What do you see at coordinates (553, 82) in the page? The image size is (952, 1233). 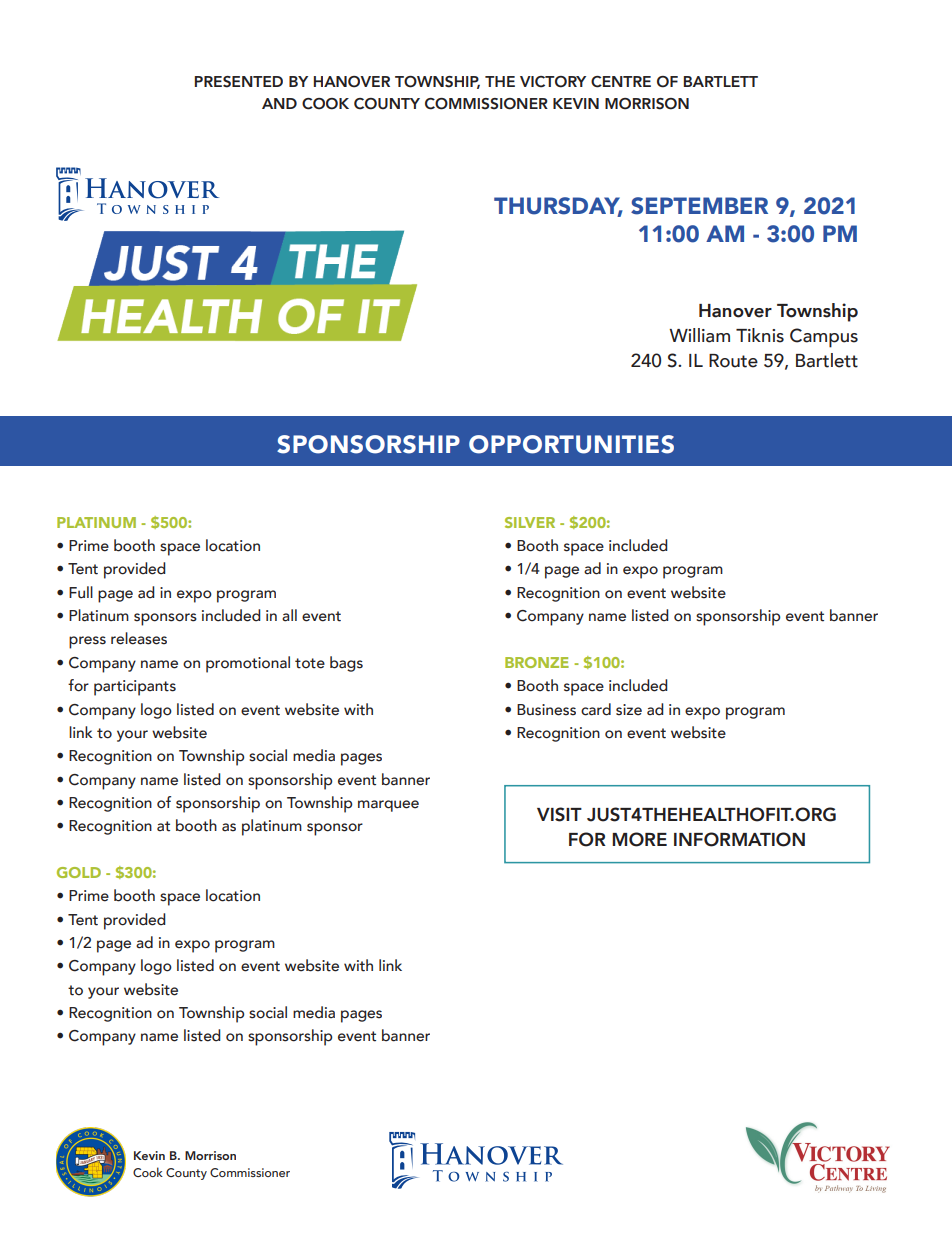 I see `VICTORY` at bounding box center [553, 82].
